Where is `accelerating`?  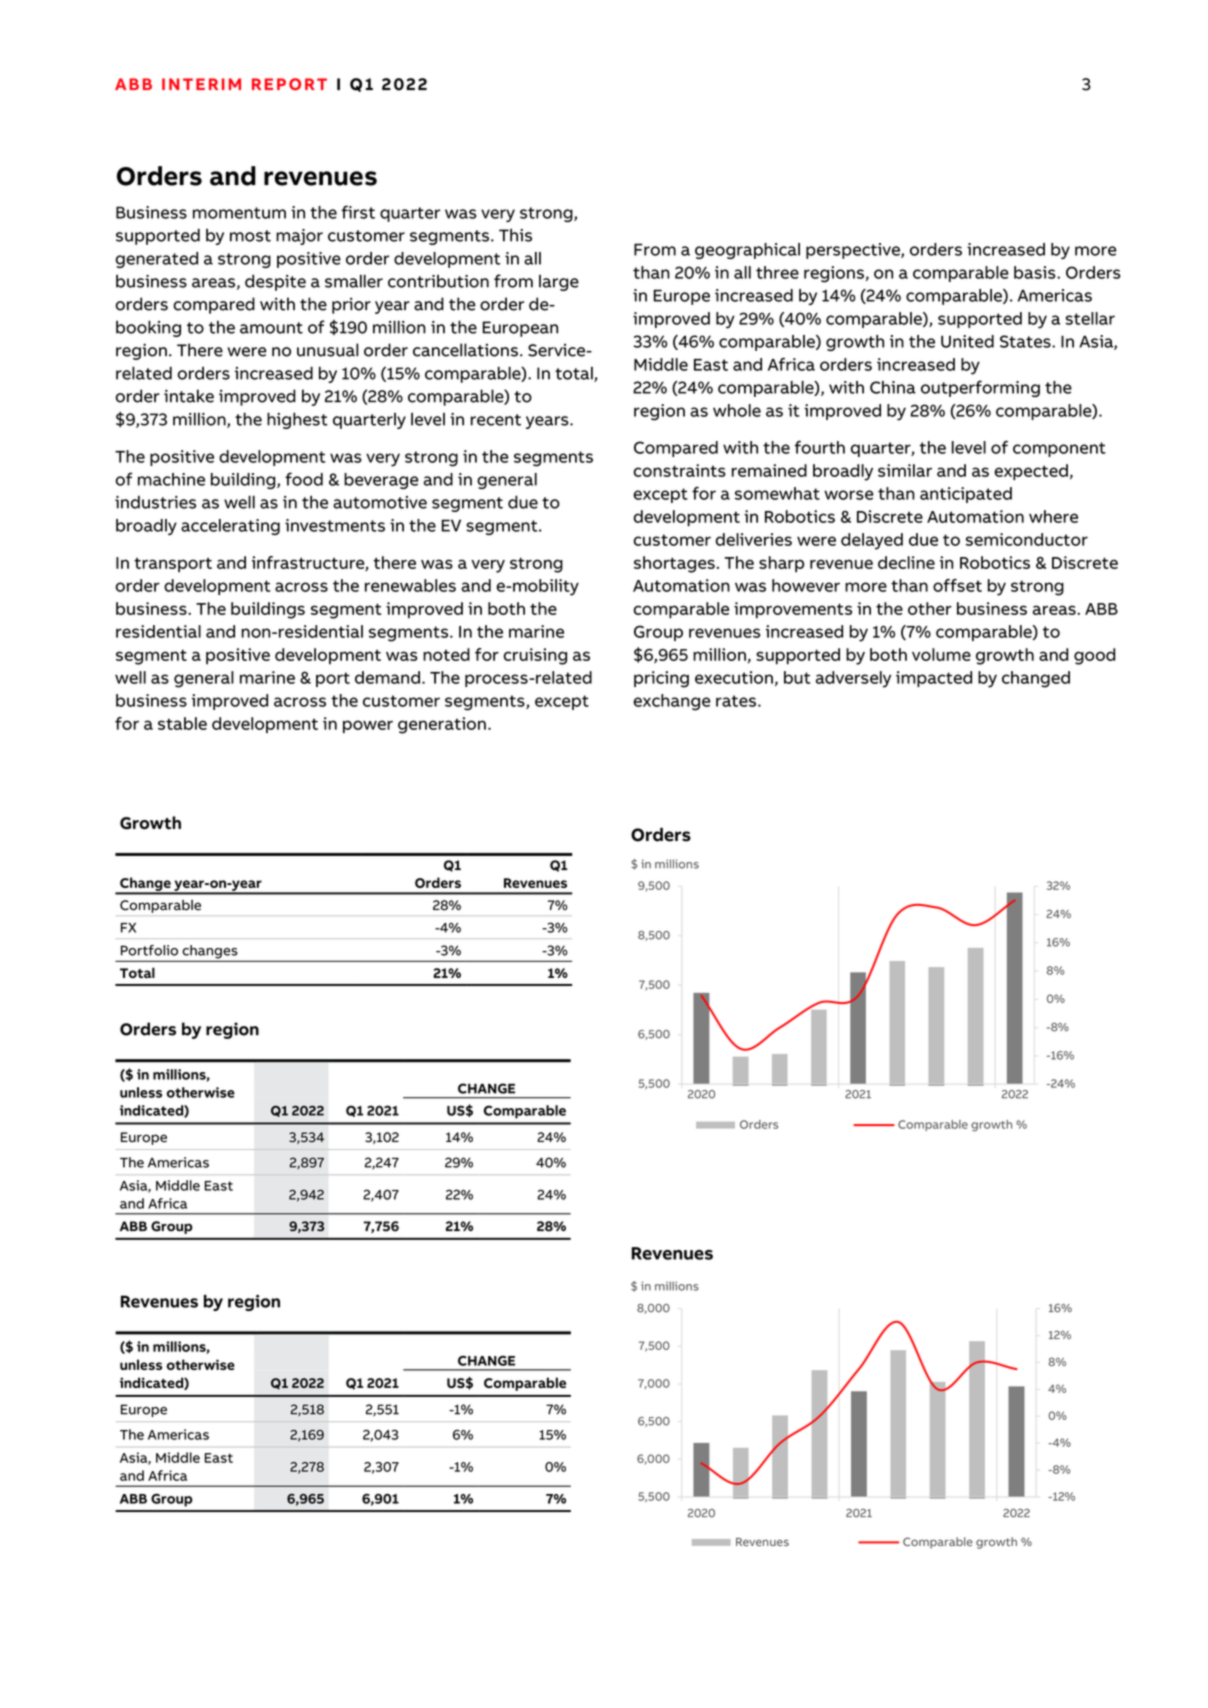 accelerating is located at coordinates (230, 527).
